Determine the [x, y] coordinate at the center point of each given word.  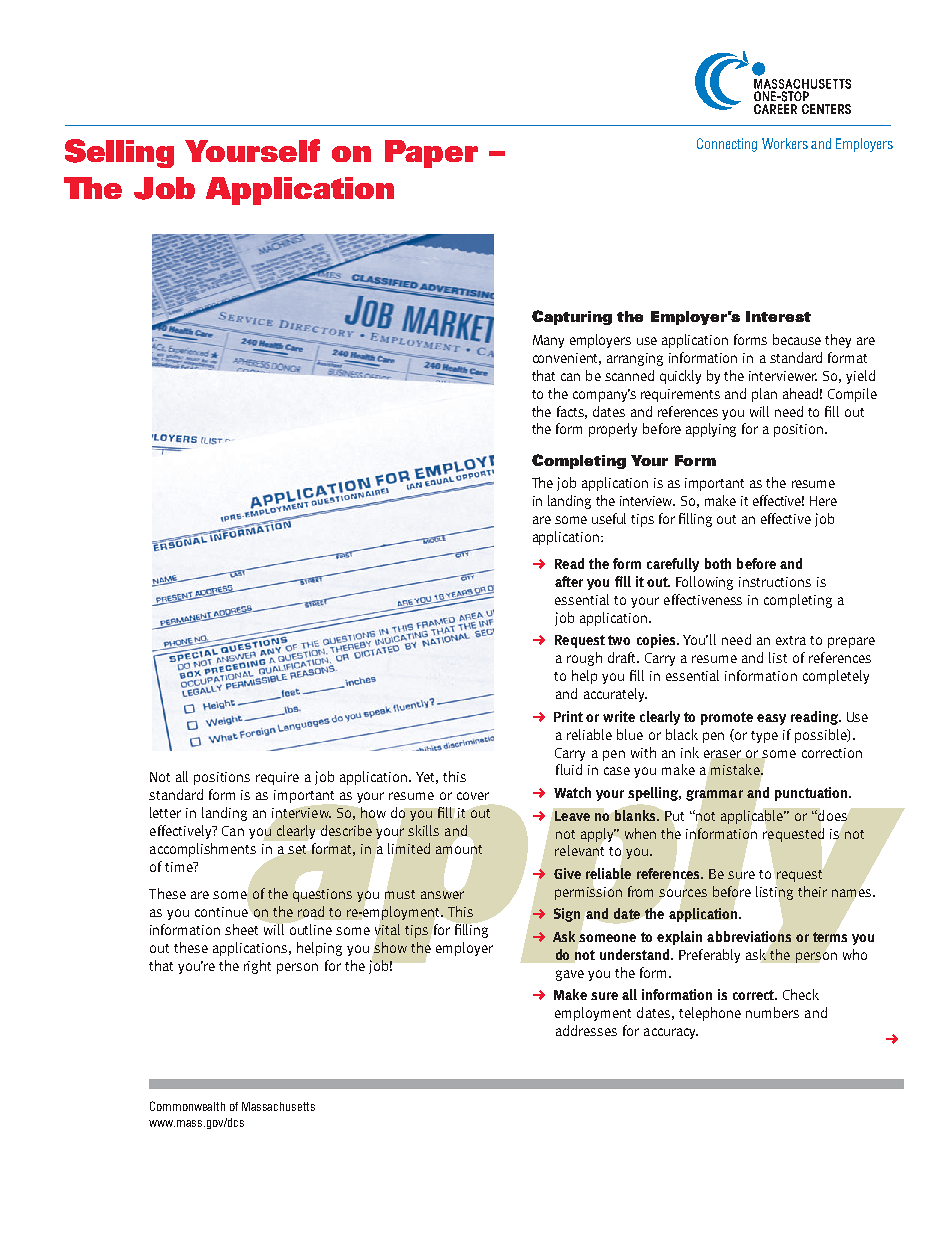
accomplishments [203, 850]
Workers [785, 143]
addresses [586, 1030]
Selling [119, 153]
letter [165, 812]
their [812, 891]
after [569, 581]
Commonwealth [187, 1106]
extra [791, 640]
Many [548, 341]
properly [613, 430]
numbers [772, 1012]
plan [764, 395]
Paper [431, 154]
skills [423, 830]
